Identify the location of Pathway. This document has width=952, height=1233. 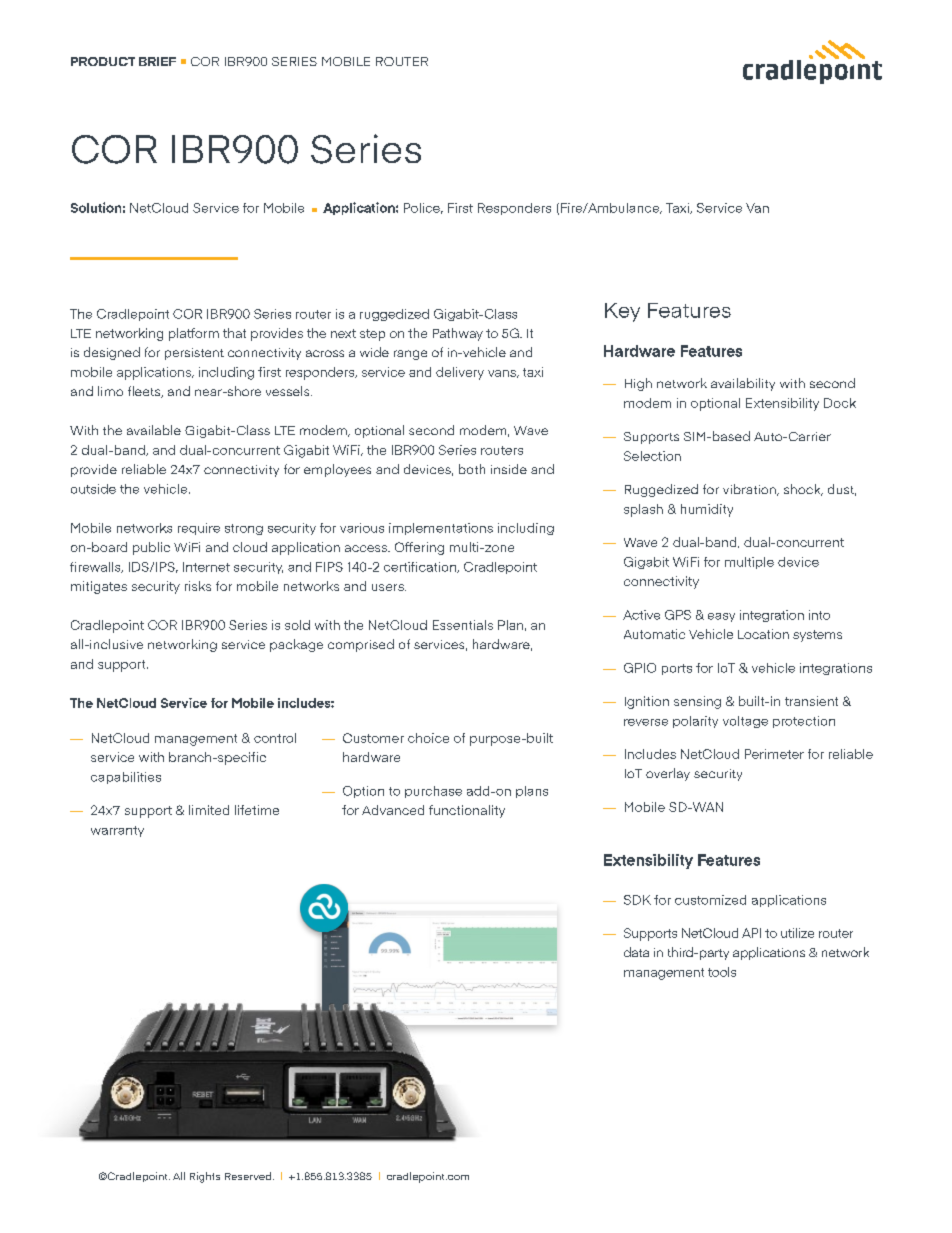
(458, 334).
